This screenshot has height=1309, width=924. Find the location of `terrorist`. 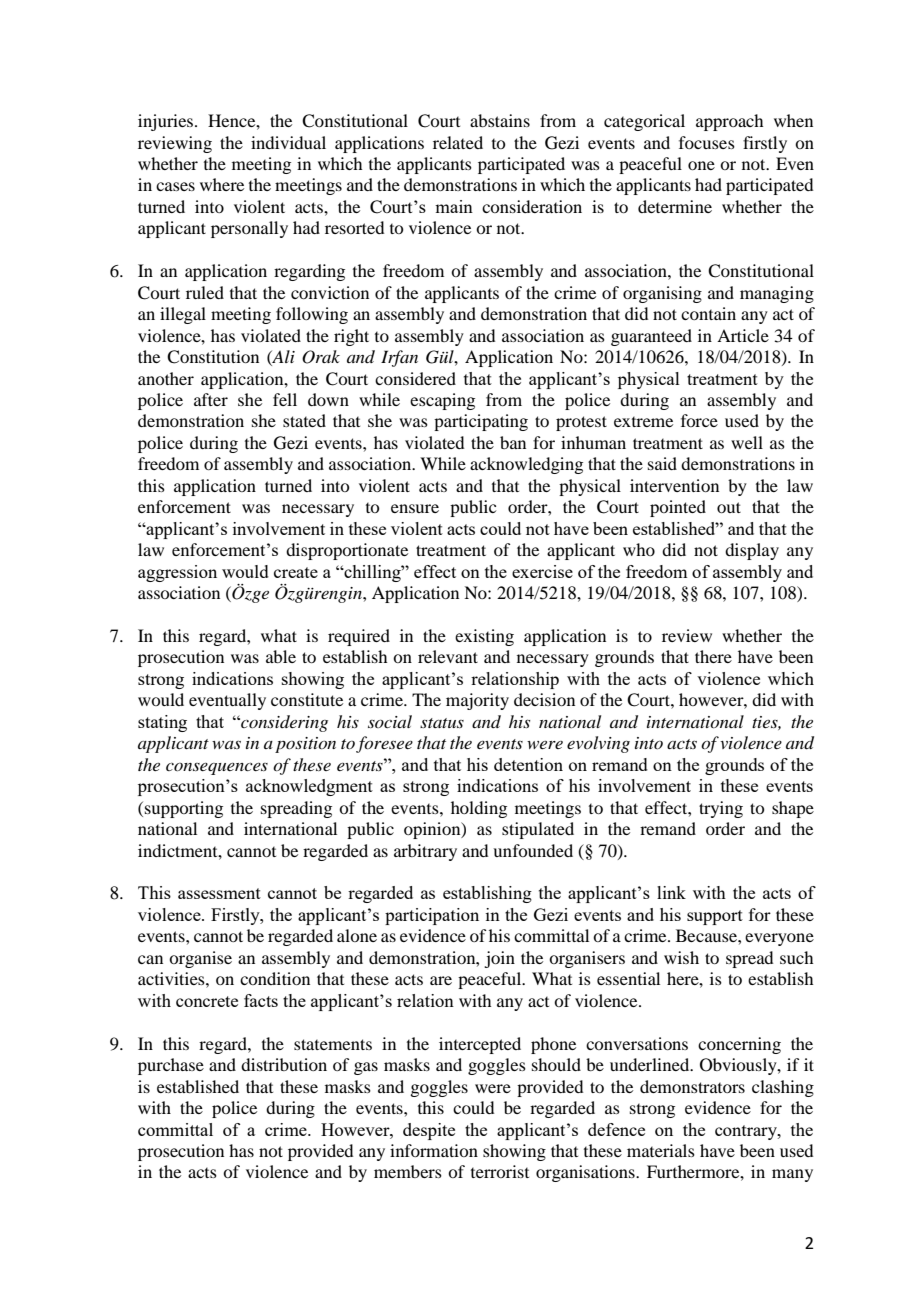

terrorist is located at coordinates (500, 1171).
